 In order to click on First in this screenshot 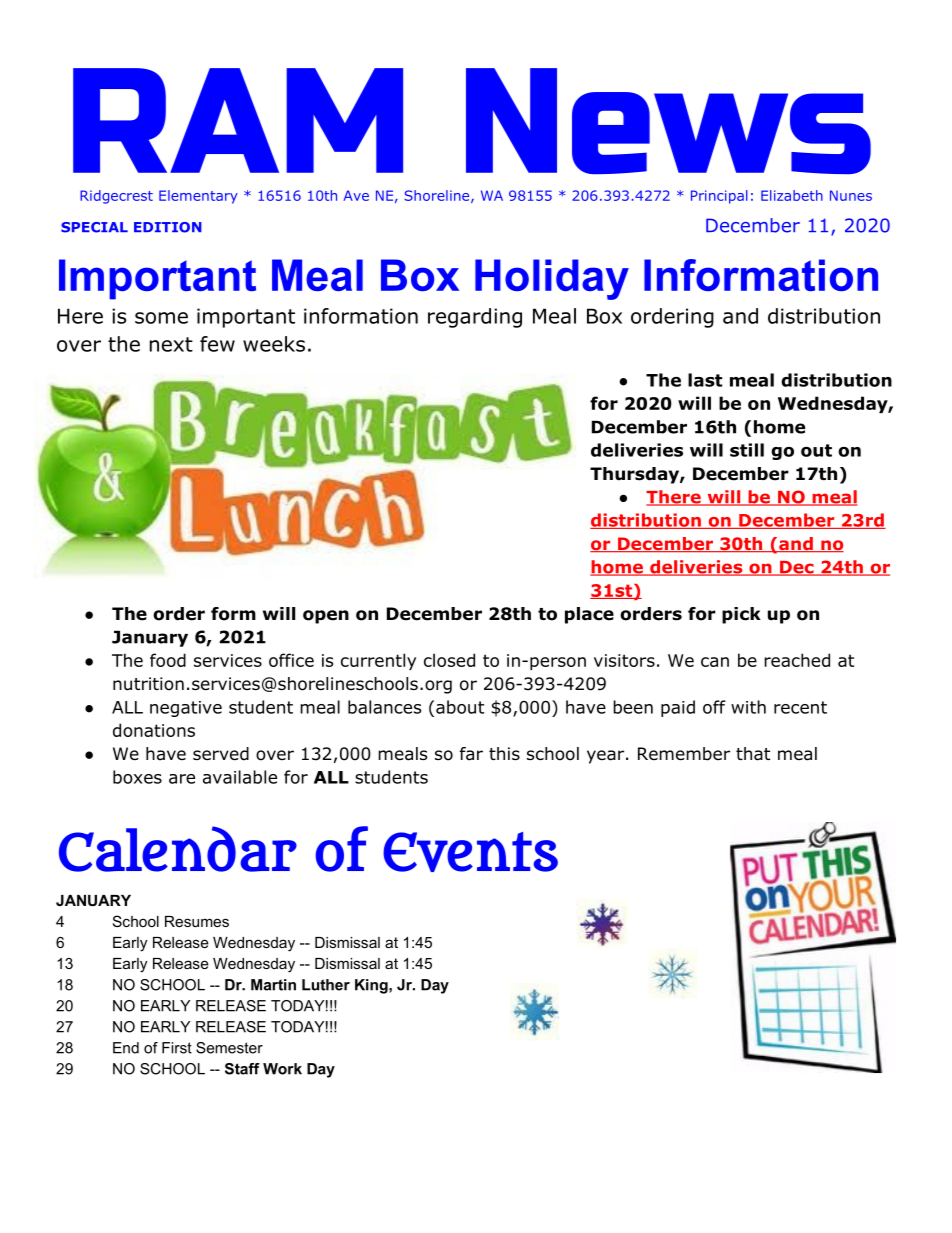, I will do `click(177, 1048)`.
